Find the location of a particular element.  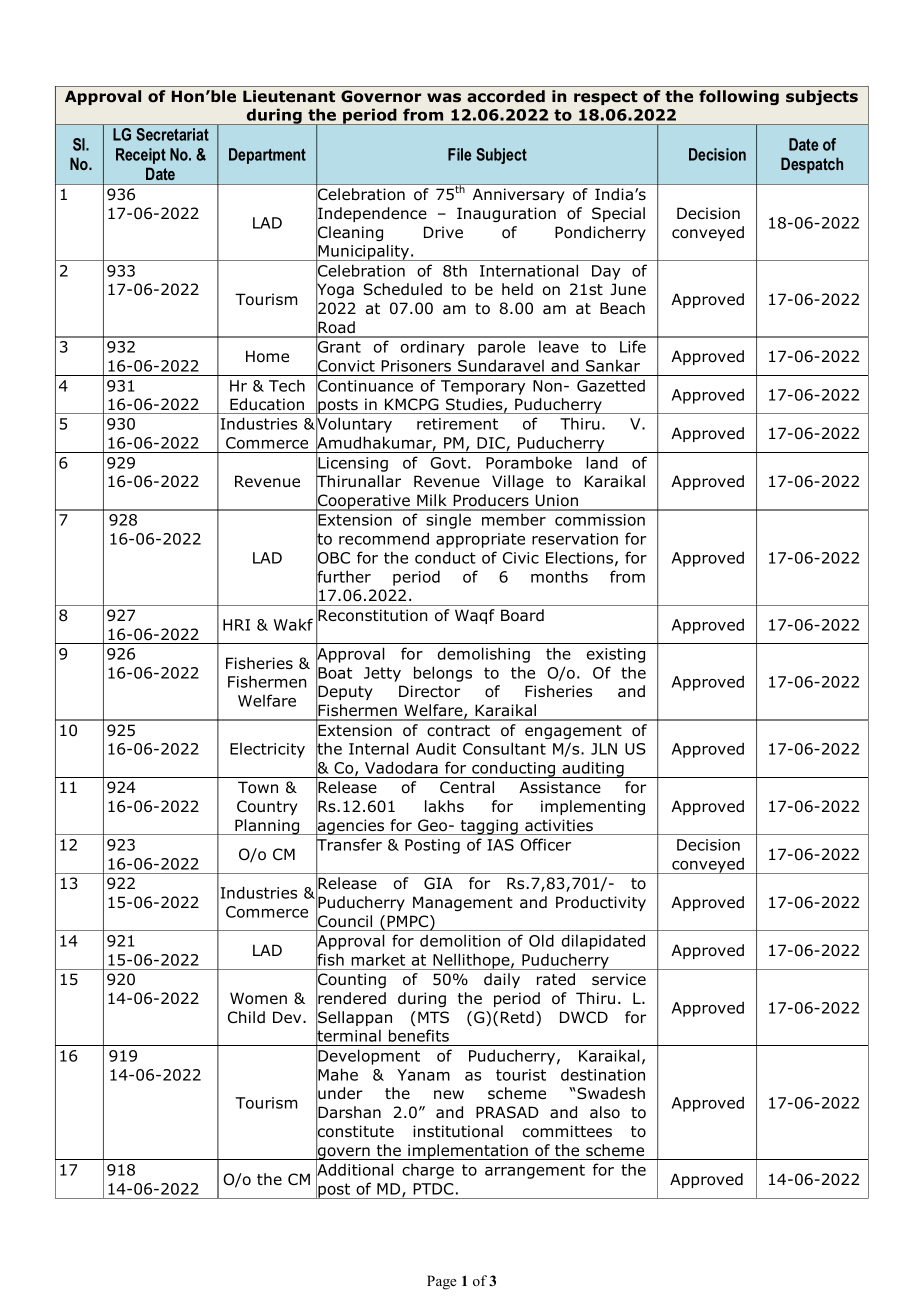

following is located at coordinates (739, 97).
